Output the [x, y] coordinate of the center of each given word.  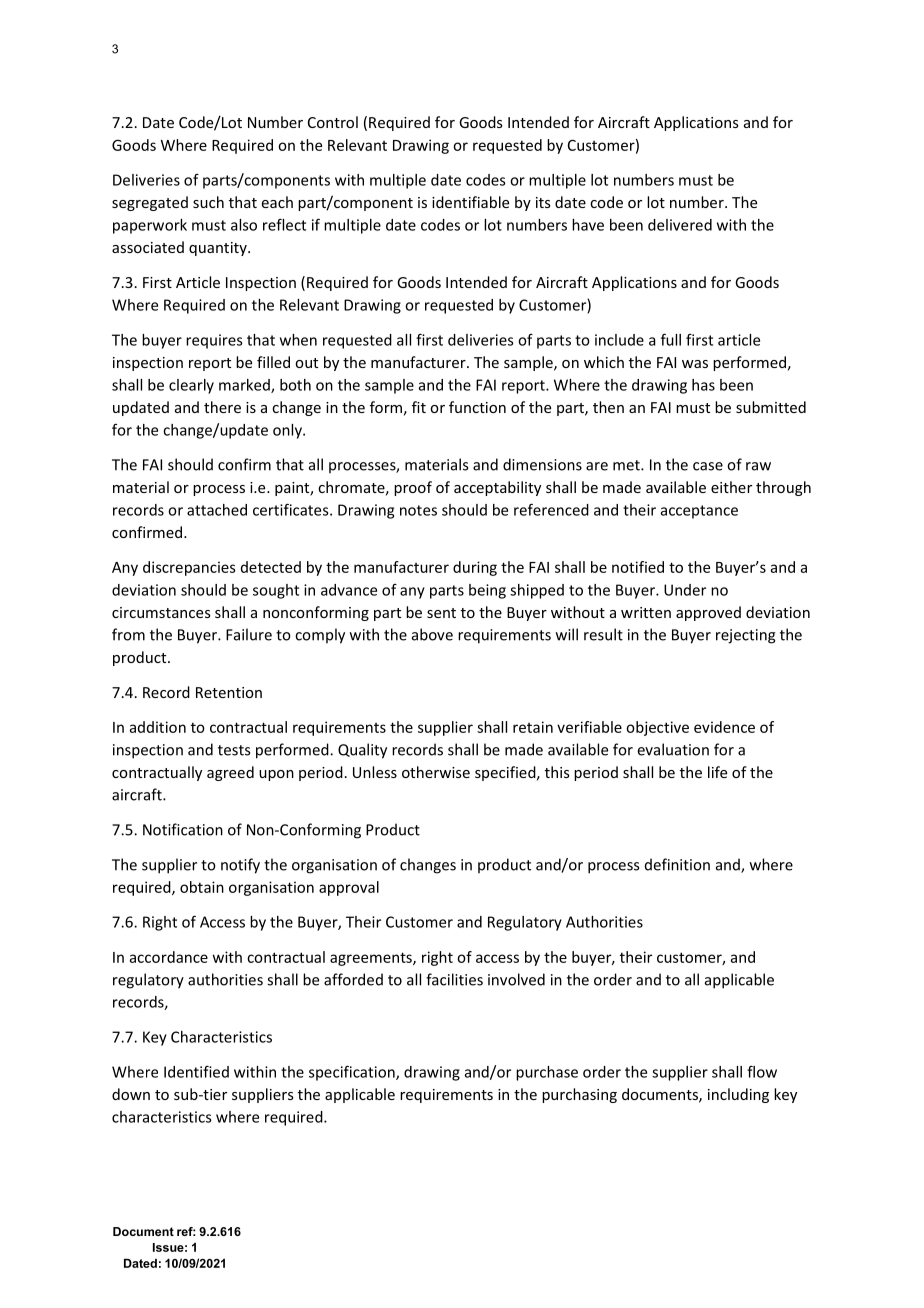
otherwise [436, 772]
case [708, 466]
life [717, 772]
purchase [547, 1073]
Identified [196, 1071]
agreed [230, 773]
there [222, 407]
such [208, 202]
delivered [680, 225]
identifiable [470, 202]
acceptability [497, 488]
